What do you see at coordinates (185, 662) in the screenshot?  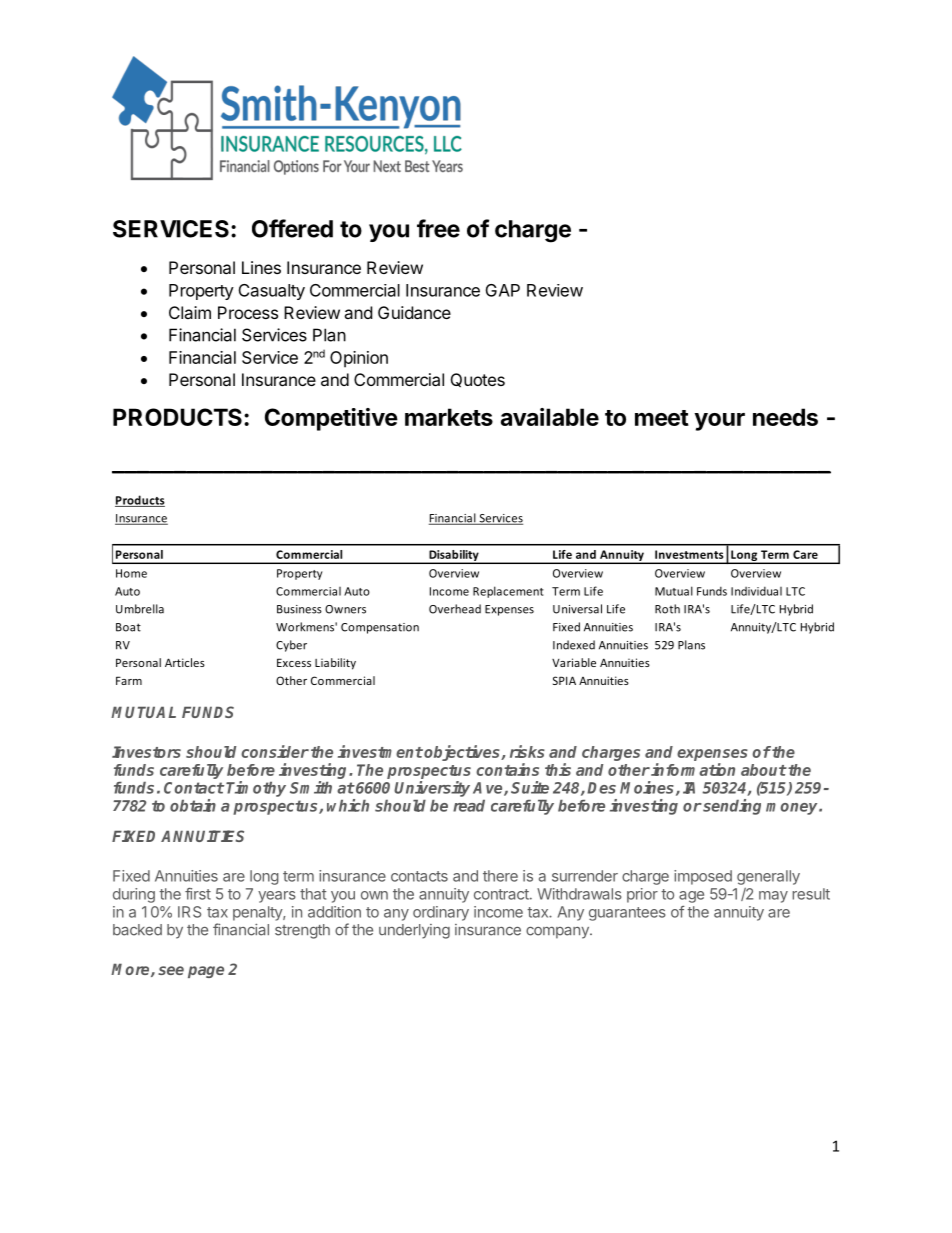 I see `Articles` at bounding box center [185, 662].
